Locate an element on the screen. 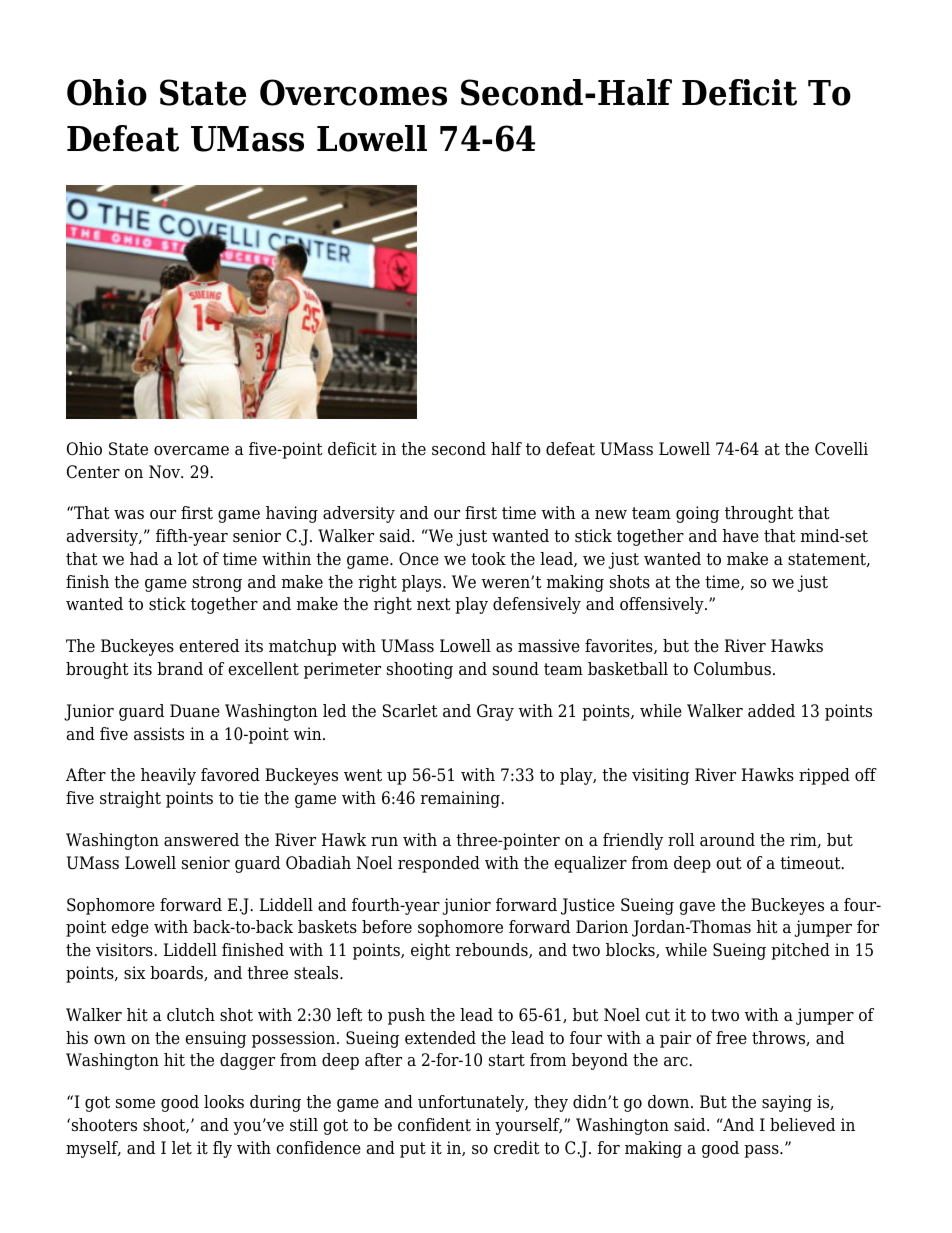 This screenshot has height=1233, width=952. some is located at coordinates (135, 1104).
